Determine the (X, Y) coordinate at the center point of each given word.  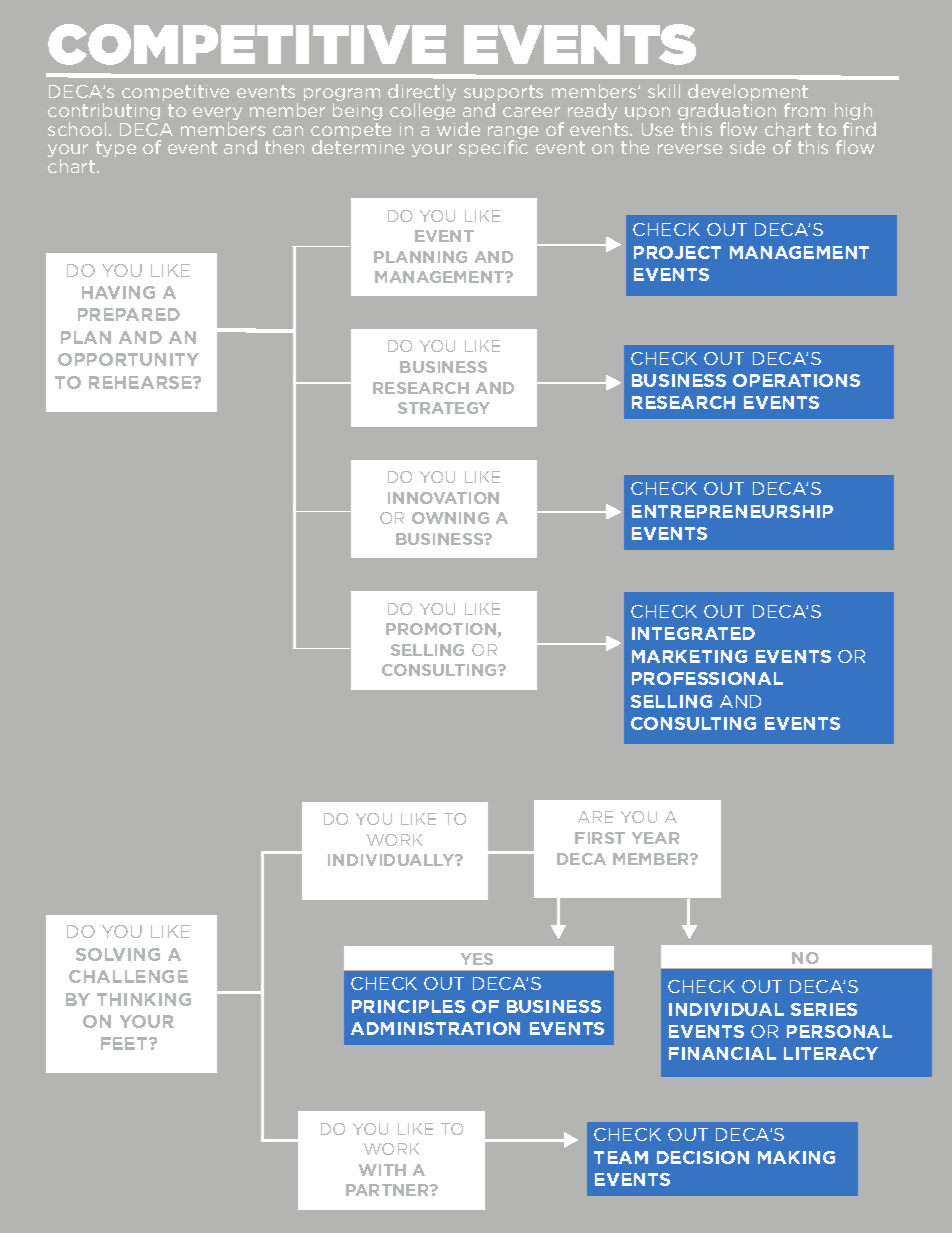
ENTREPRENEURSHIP (732, 511)
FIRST (600, 838)
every (217, 115)
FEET (125, 1043)
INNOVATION (443, 498)
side (747, 147)
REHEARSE (141, 382)
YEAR (655, 838)
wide (458, 129)
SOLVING (118, 954)
